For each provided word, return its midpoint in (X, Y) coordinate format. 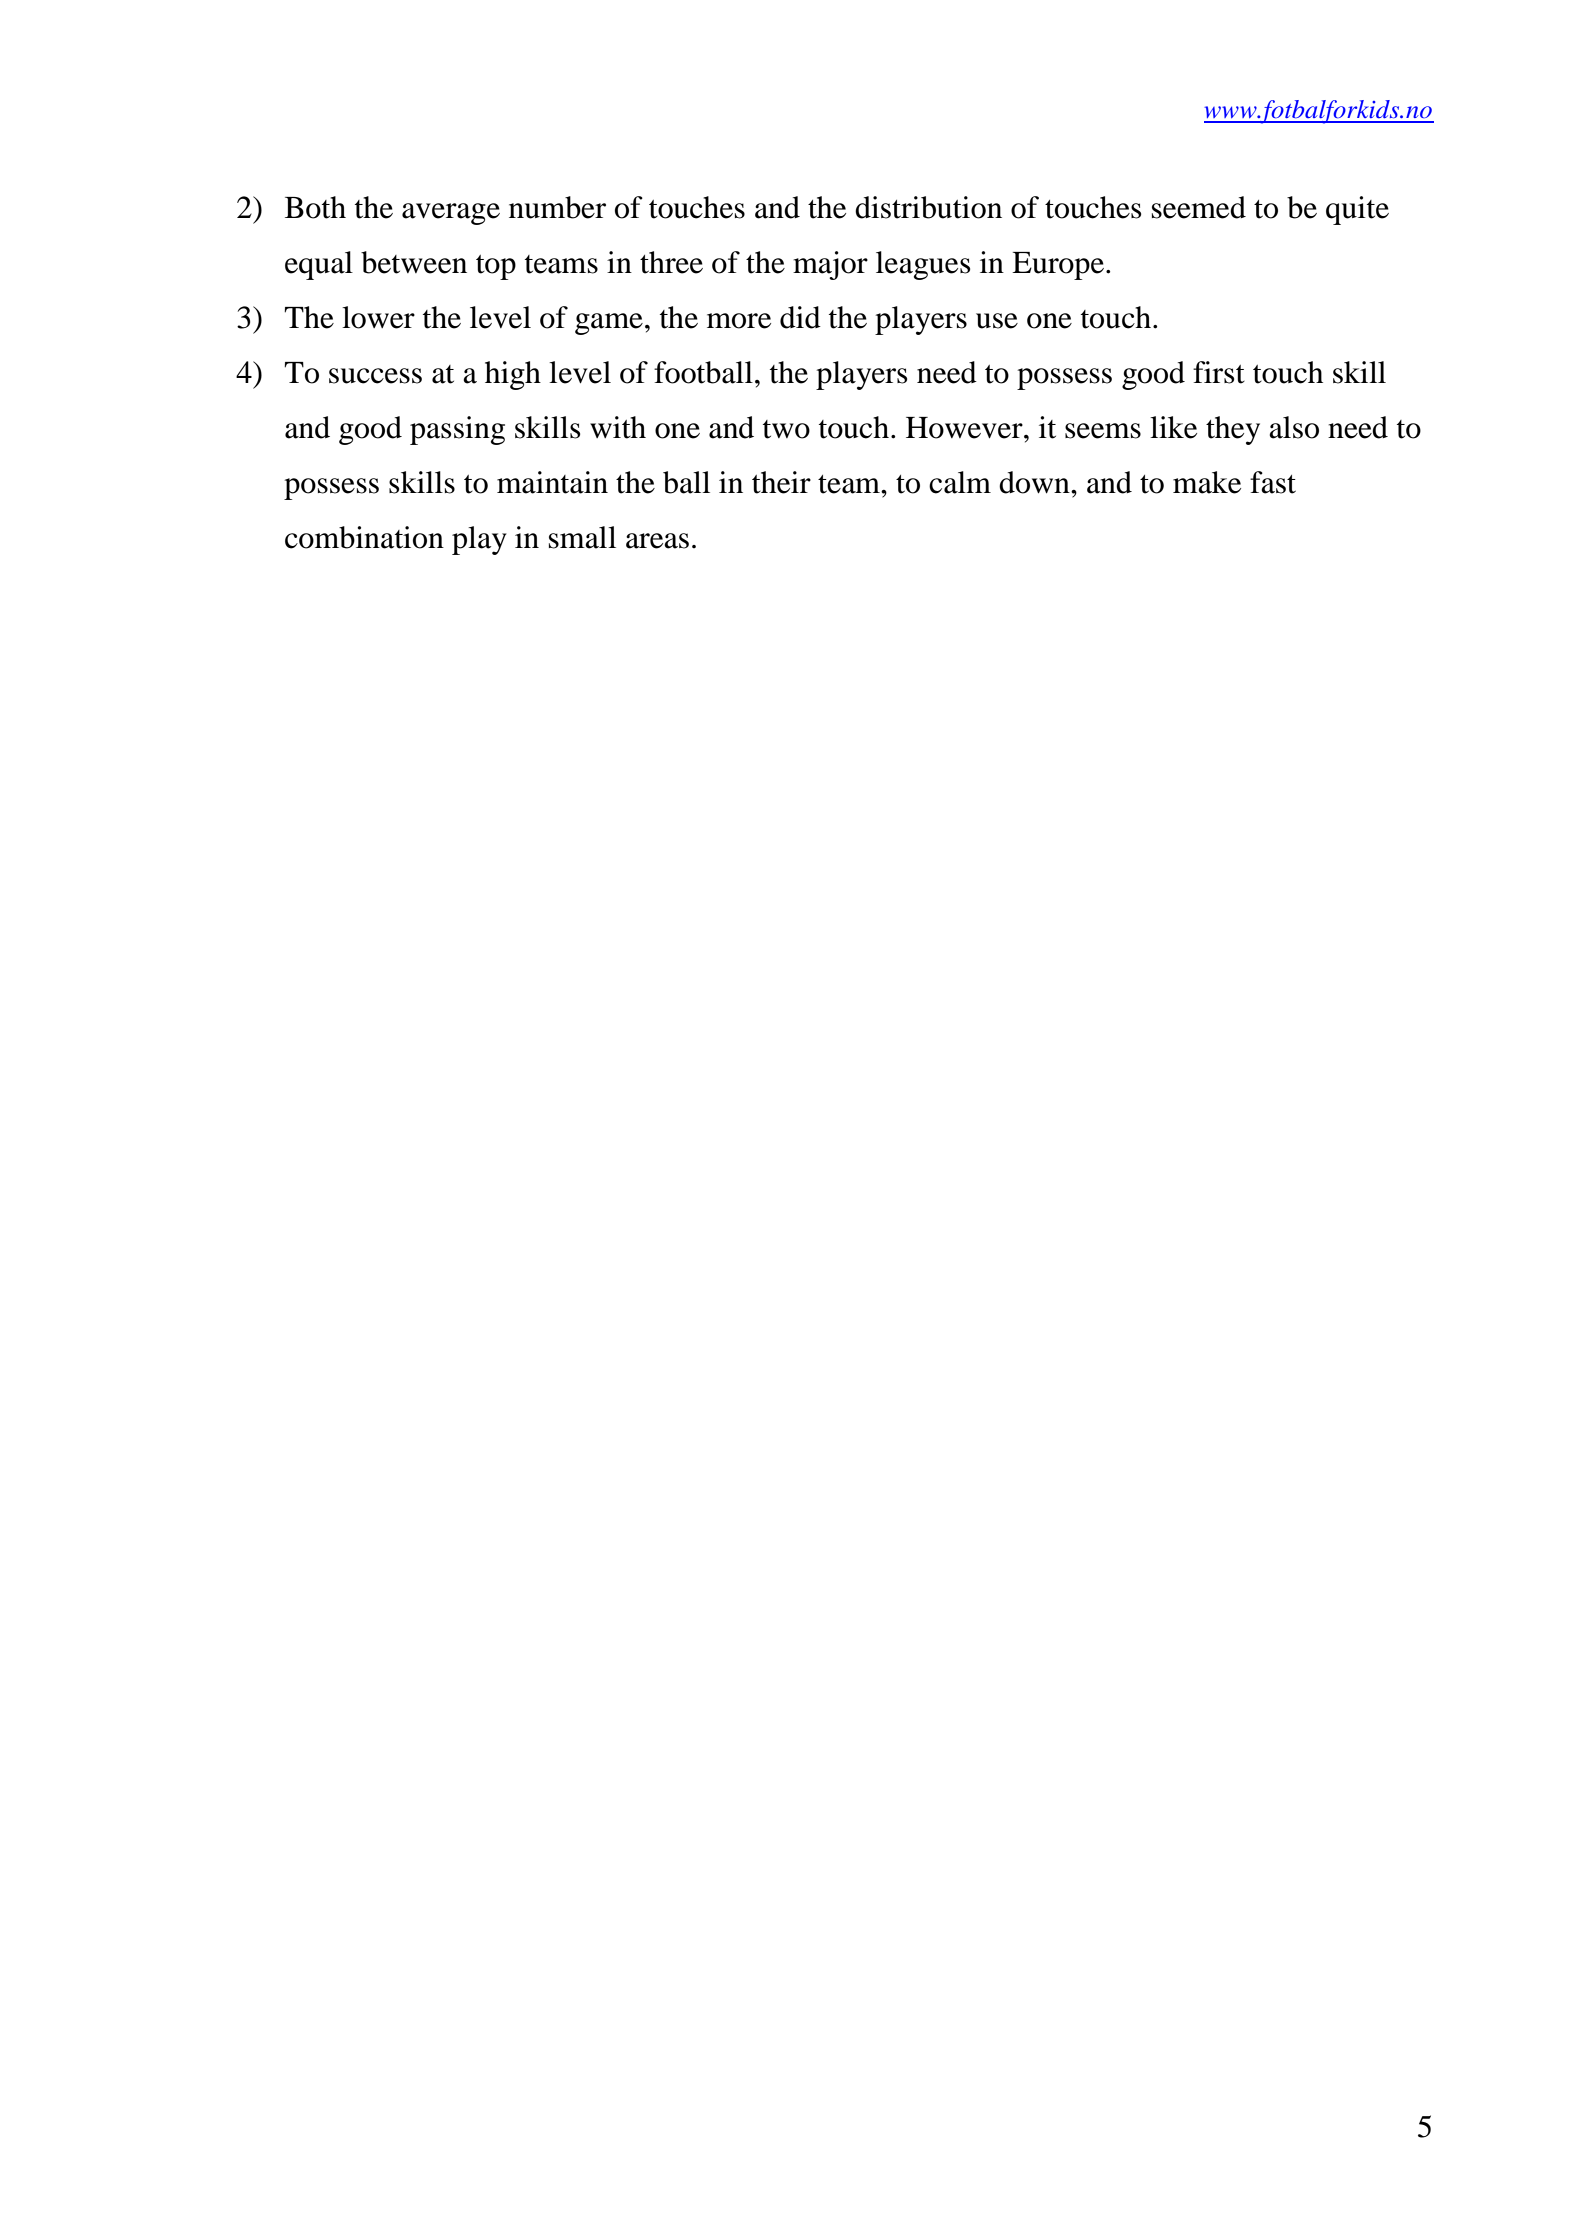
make (1207, 482)
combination (364, 537)
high (513, 375)
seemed (1199, 207)
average (451, 214)
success (375, 376)
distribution (928, 207)
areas (657, 541)
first (1219, 372)
